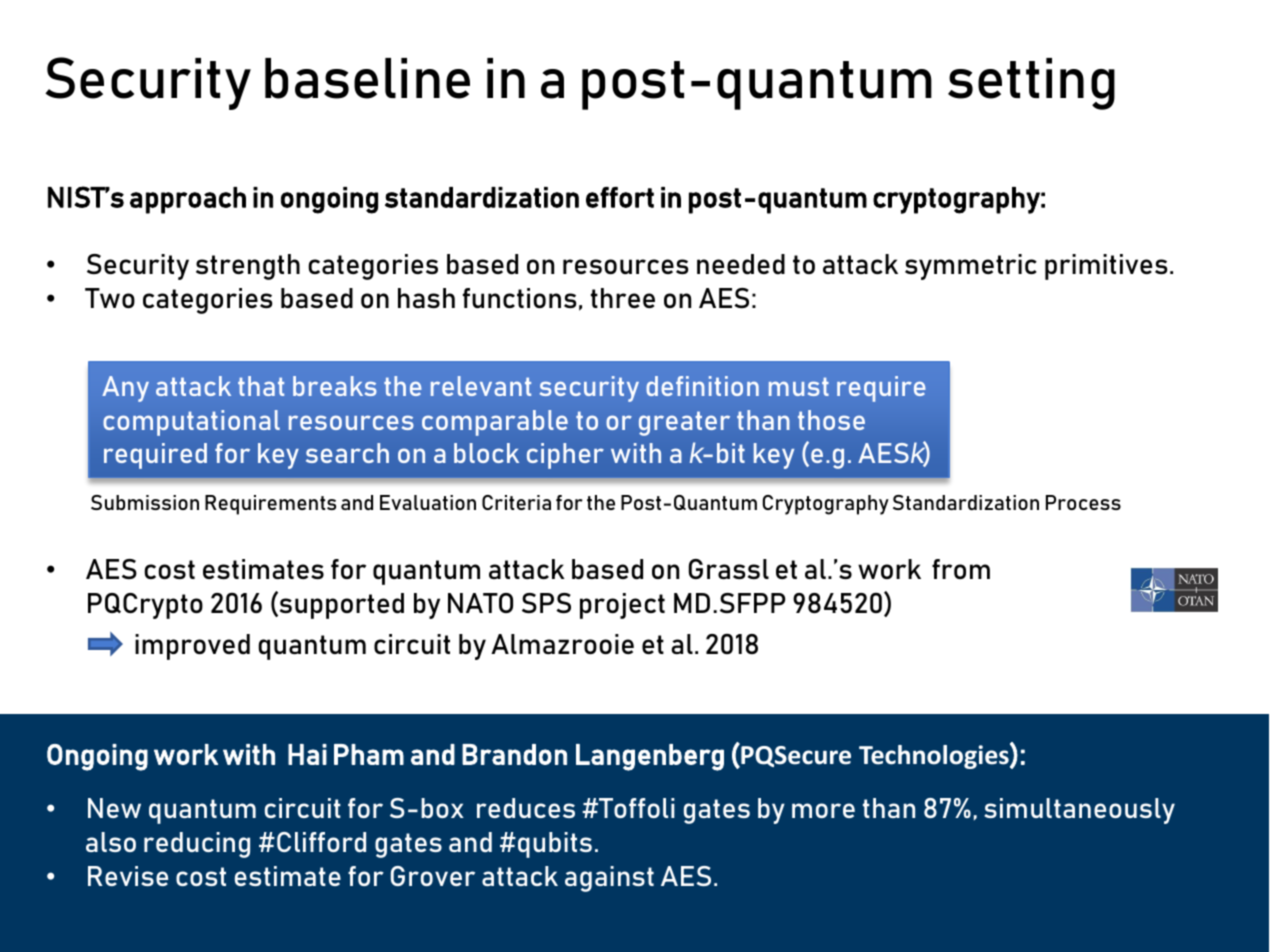 The image size is (1270, 952). I want to click on baseline, so click(367, 78).
